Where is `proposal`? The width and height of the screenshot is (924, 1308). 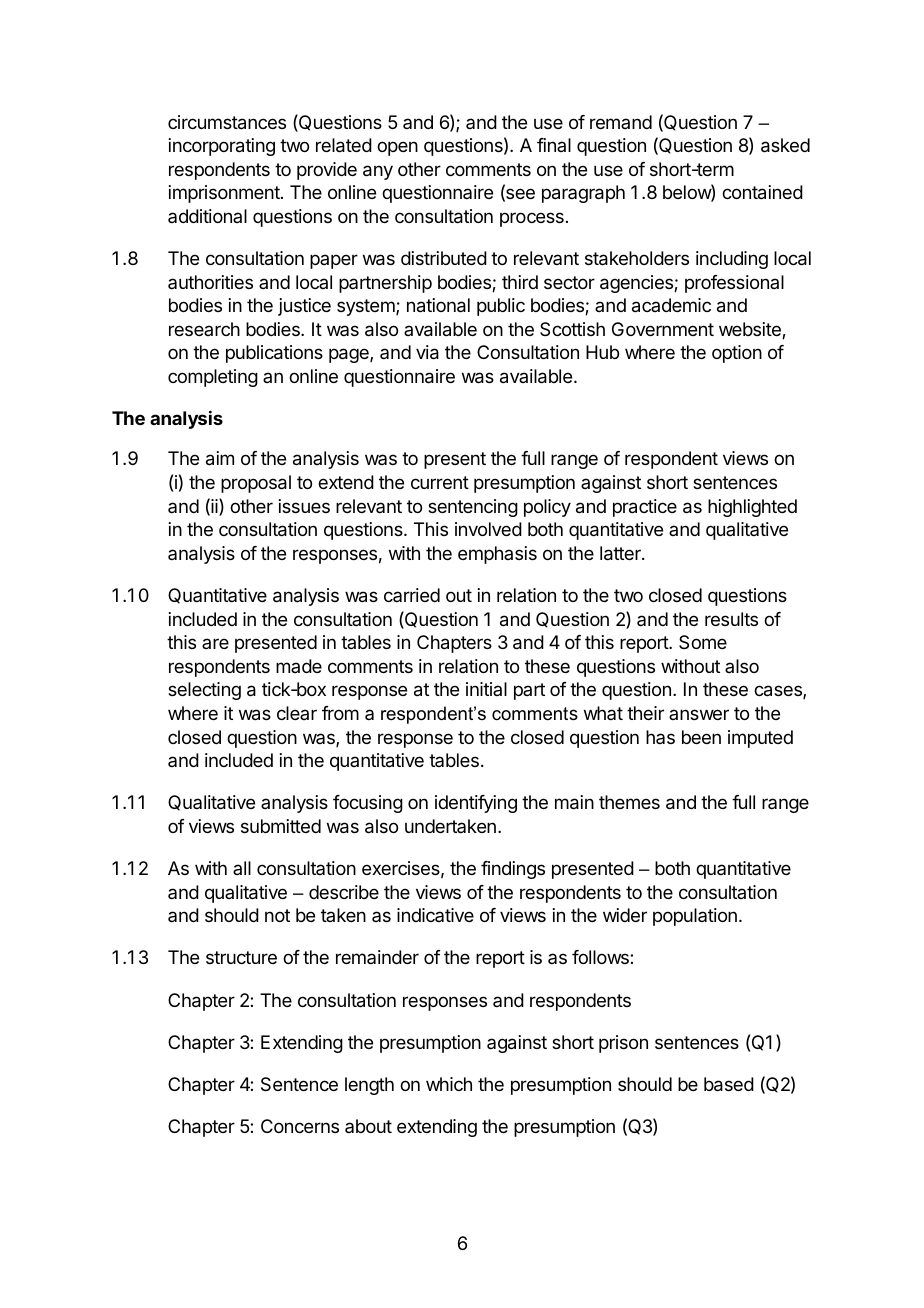
proposal is located at coordinates (256, 484).
